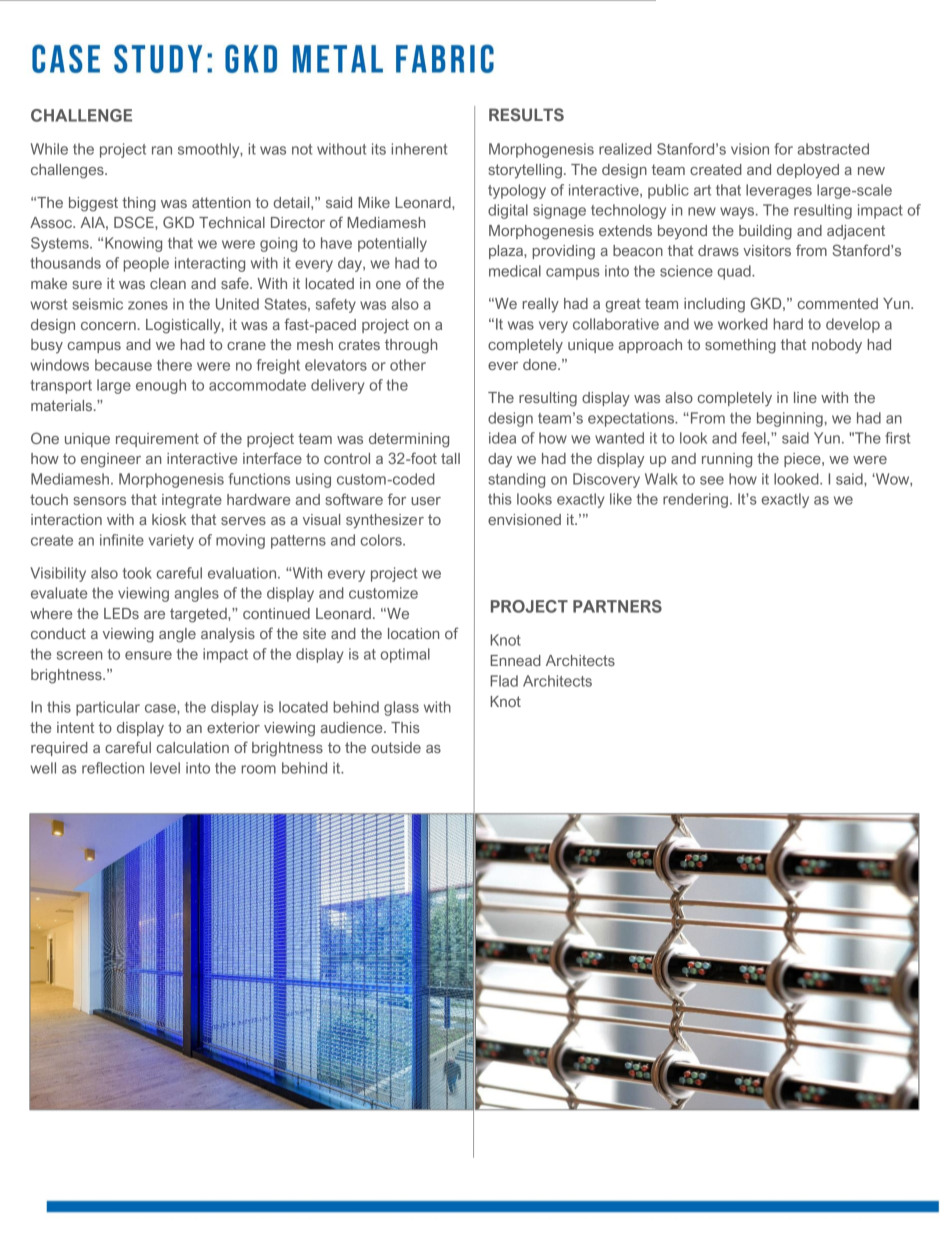 The width and height of the screenshot is (952, 1233). What do you see at coordinates (193, 747) in the screenshot?
I see `calculation` at bounding box center [193, 747].
